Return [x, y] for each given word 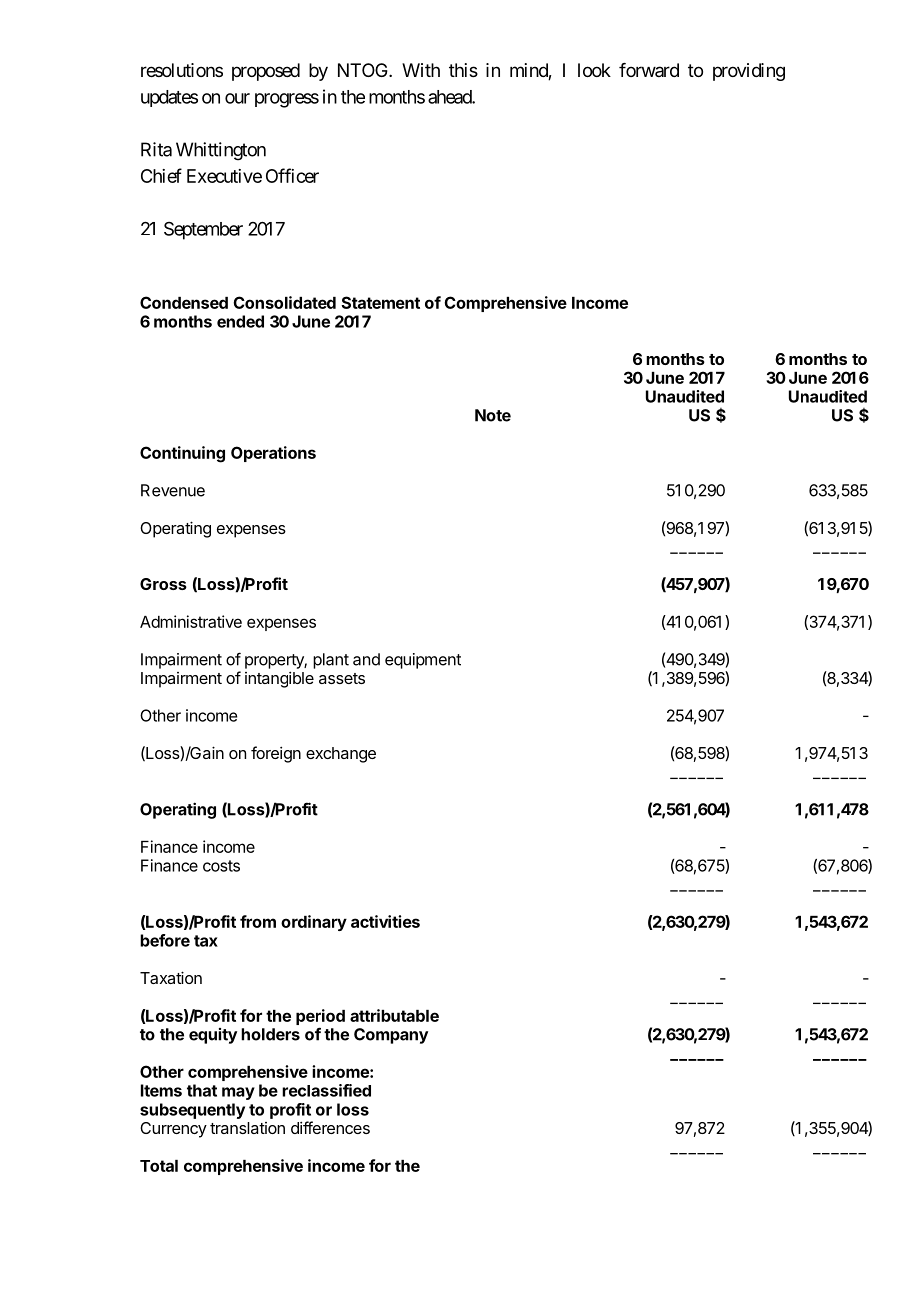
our [237, 98]
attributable [394, 1015]
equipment [423, 661]
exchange [341, 755]
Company [391, 1036]
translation [247, 1128]
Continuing [182, 454]
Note [493, 415]
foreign [276, 754]
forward [649, 70]
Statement [380, 302]
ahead [450, 97]
